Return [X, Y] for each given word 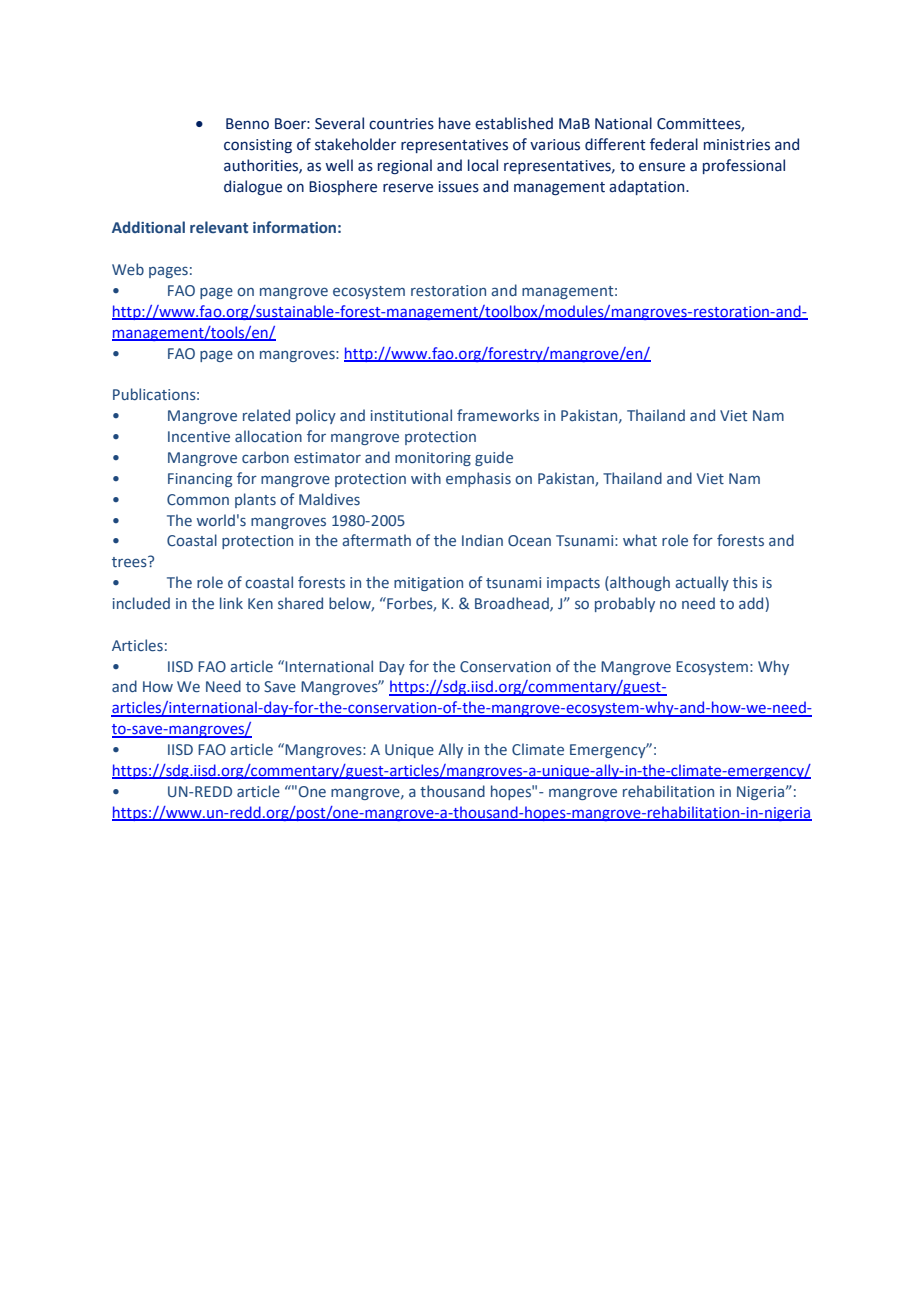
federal [674, 144]
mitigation [428, 584]
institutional [411, 415]
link [231, 603]
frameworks [498, 415]
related [266, 415]
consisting [258, 146]
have [455, 123]
